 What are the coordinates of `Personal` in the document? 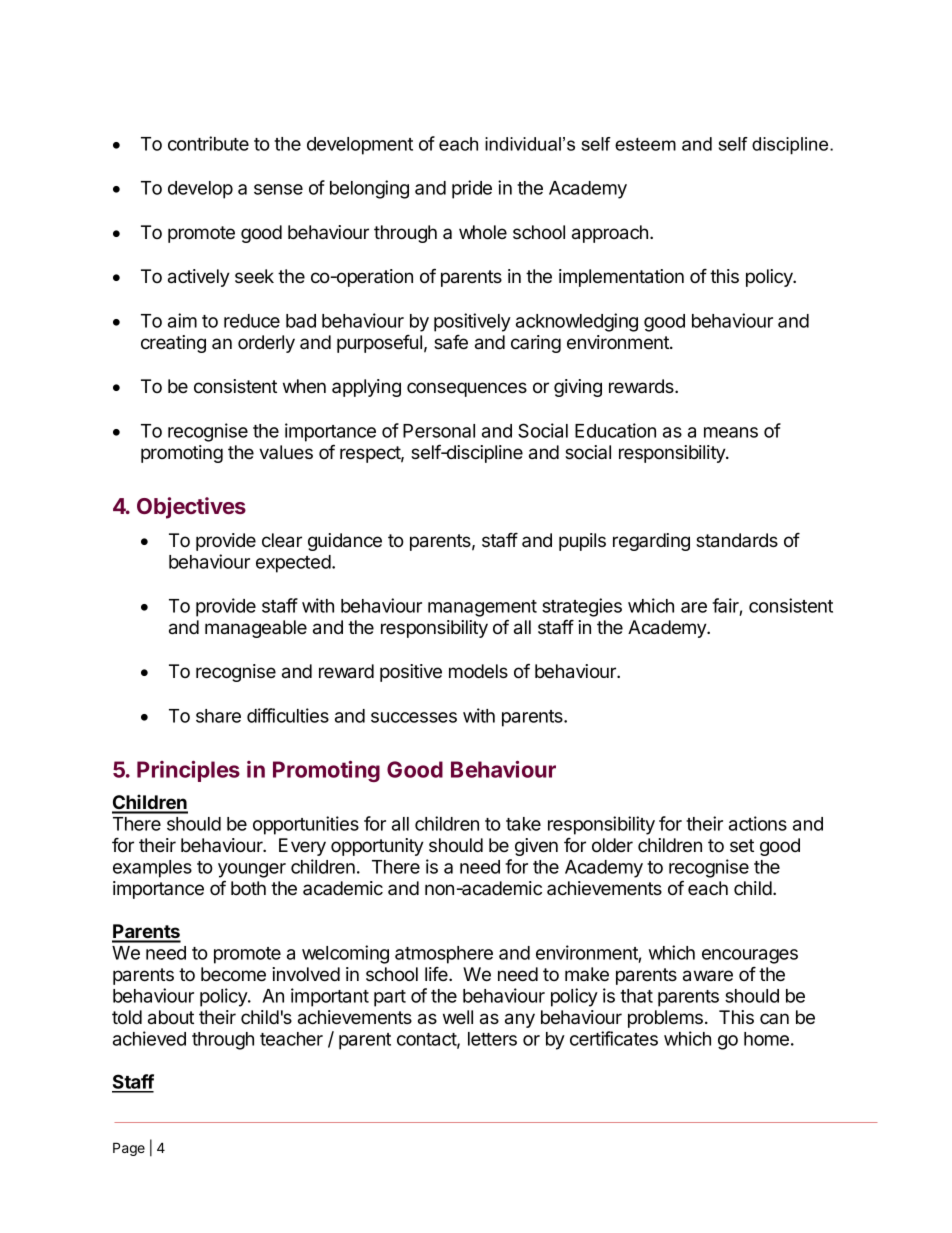 It's located at (439, 431).
